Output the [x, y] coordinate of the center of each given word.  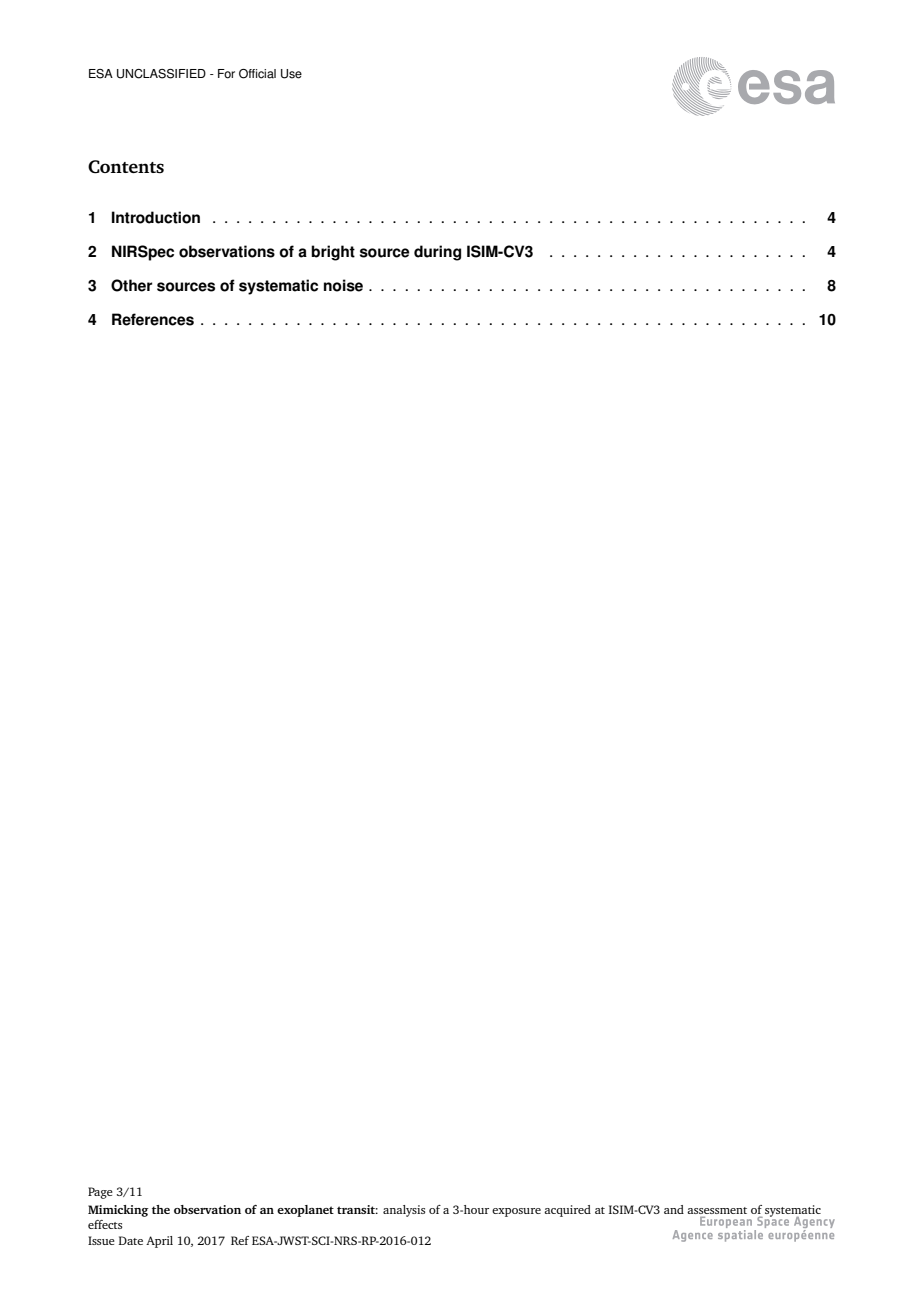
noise [343, 285]
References [153, 319]
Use [291, 74]
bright [333, 253]
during [437, 253]
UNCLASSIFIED [161, 74]
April [159, 1242]
